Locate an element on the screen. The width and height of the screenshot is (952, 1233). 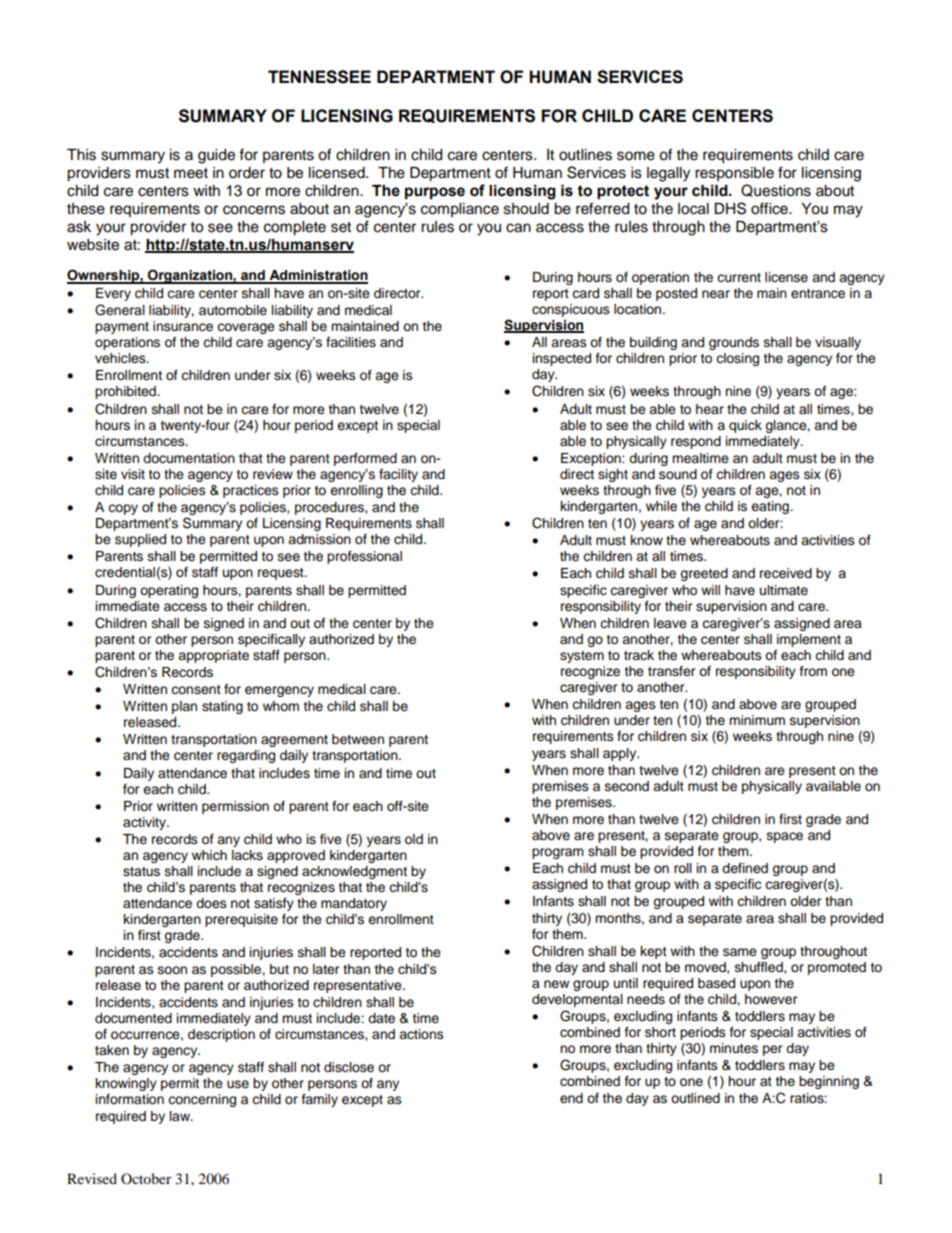
purpose is located at coordinates (435, 193).
